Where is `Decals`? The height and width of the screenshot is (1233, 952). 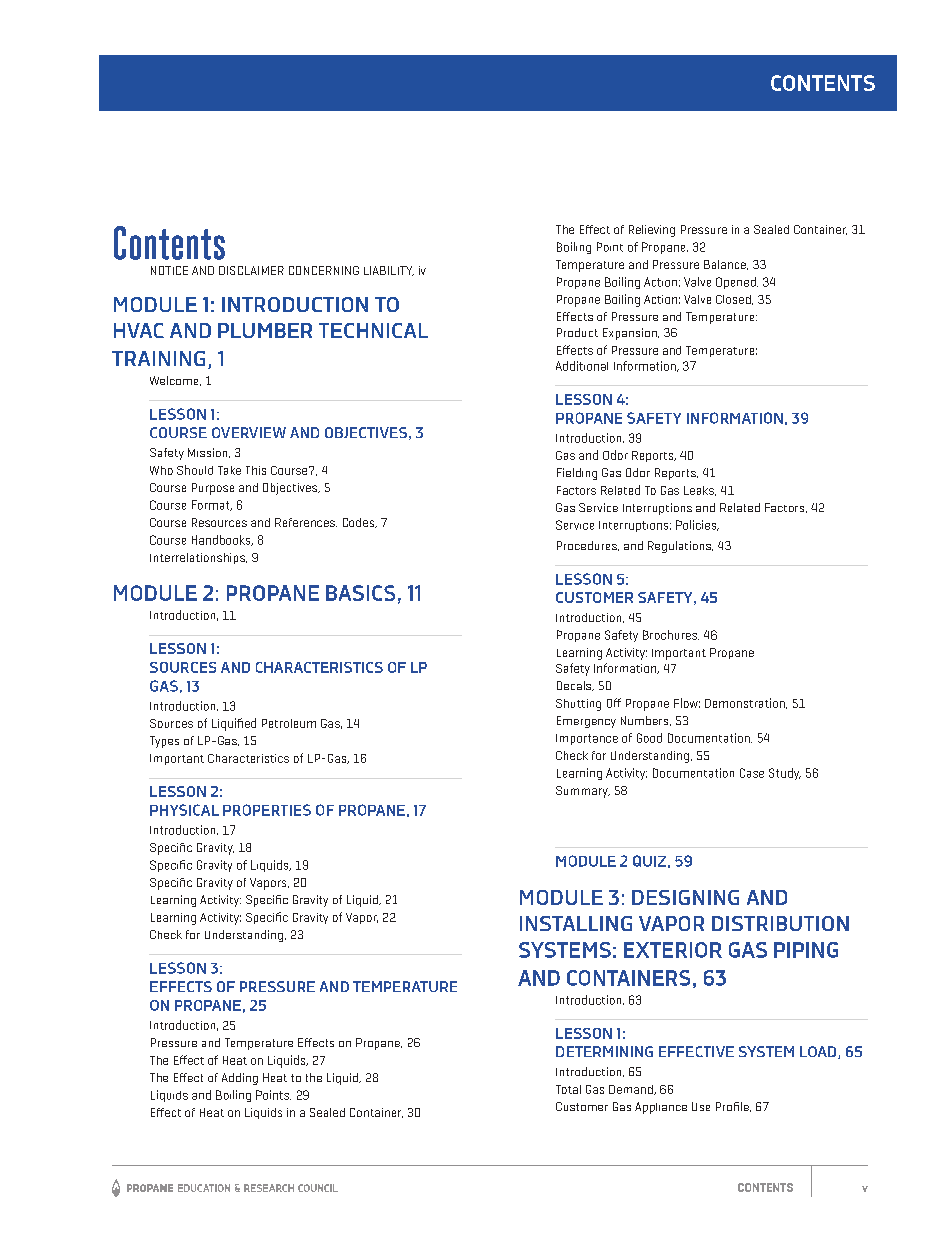
Decals is located at coordinates (575, 686).
